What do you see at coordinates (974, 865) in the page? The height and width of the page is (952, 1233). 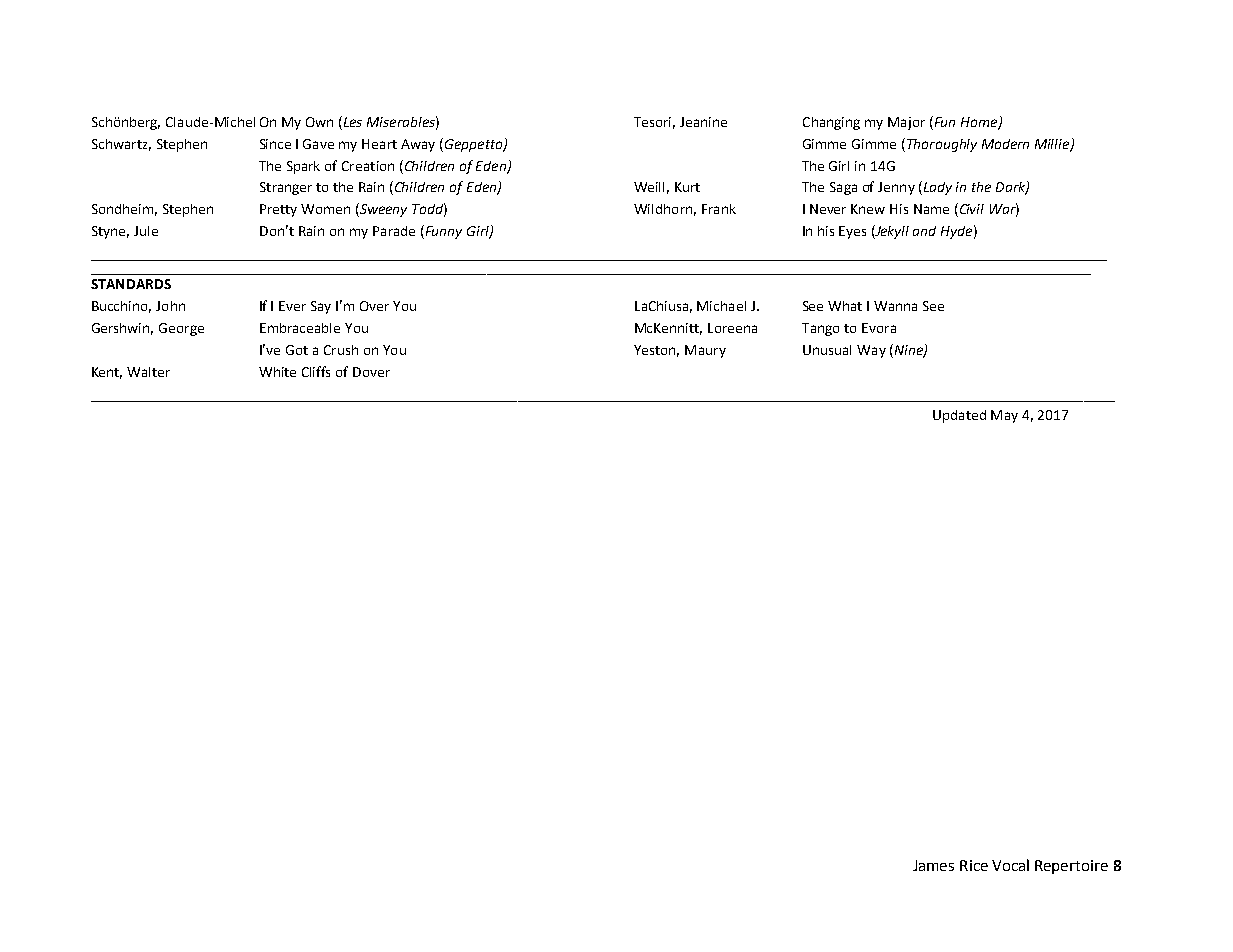 I see `Rice` at bounding box center [974, 865].
